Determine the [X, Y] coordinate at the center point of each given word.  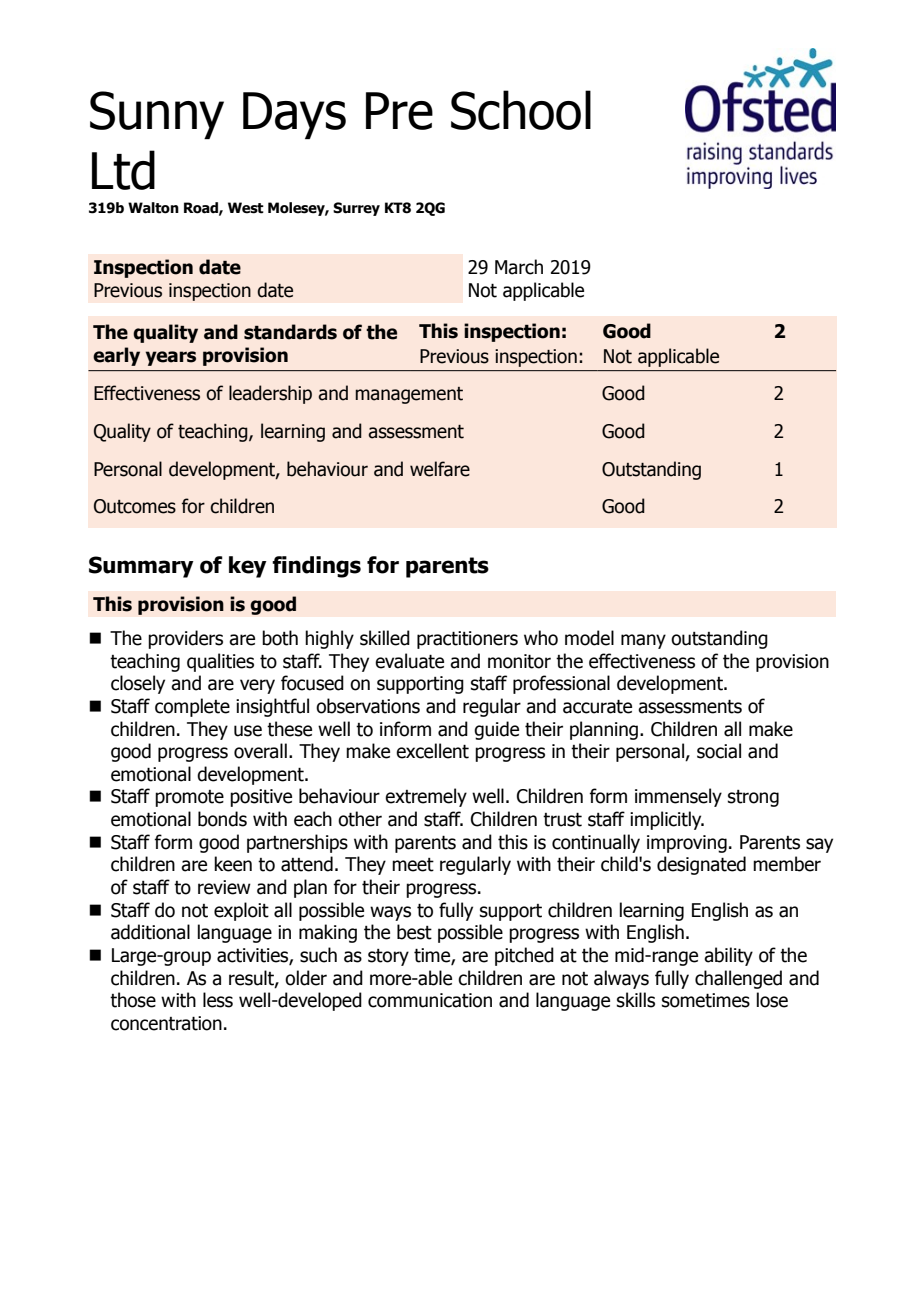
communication [430, 1000]
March [519, 267]
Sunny [157, 115]
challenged [738, 979]
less [218, 1000]
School [521, 110]
